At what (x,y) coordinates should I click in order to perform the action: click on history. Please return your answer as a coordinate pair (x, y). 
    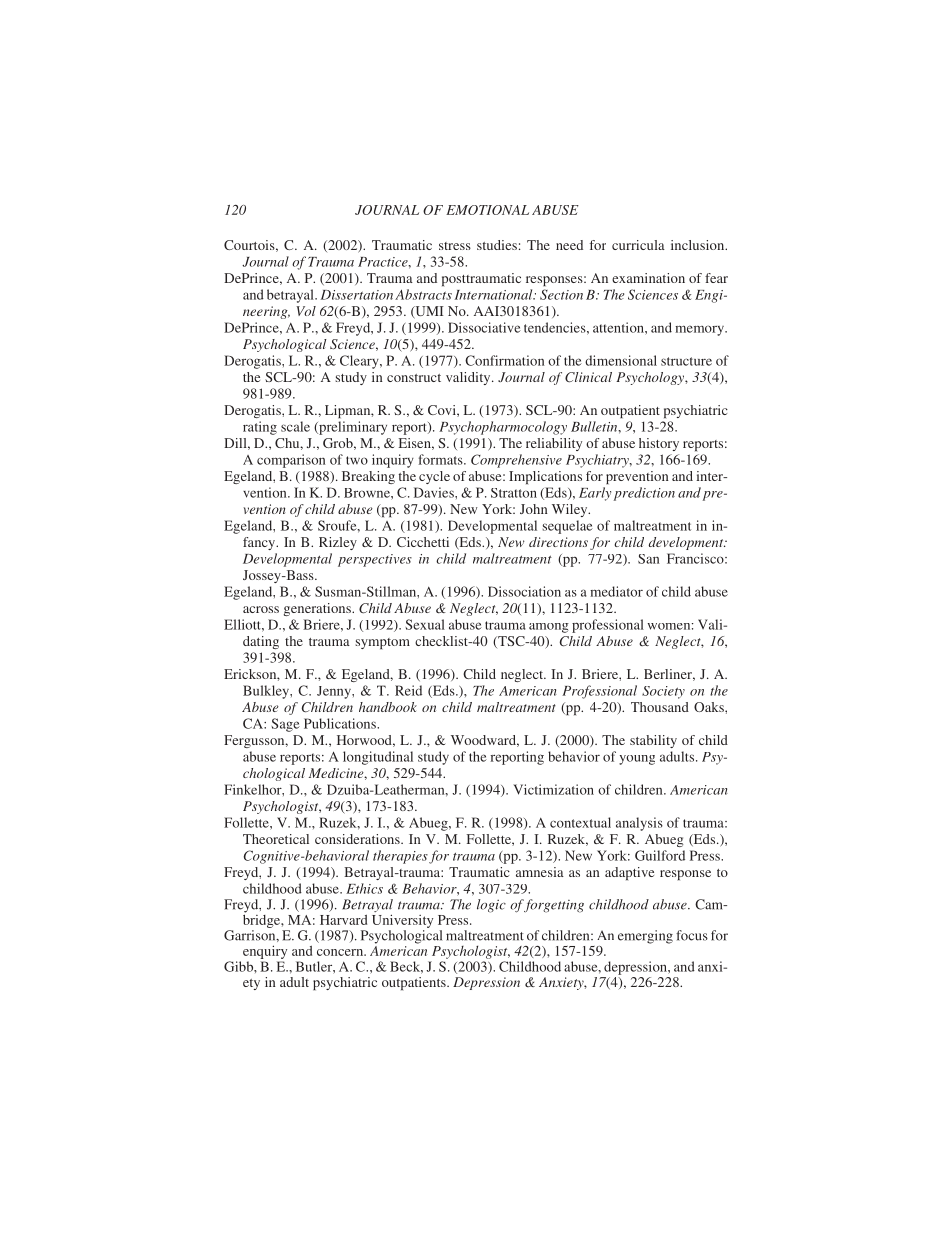
    Looking at the image, I should click on (659, 444).
